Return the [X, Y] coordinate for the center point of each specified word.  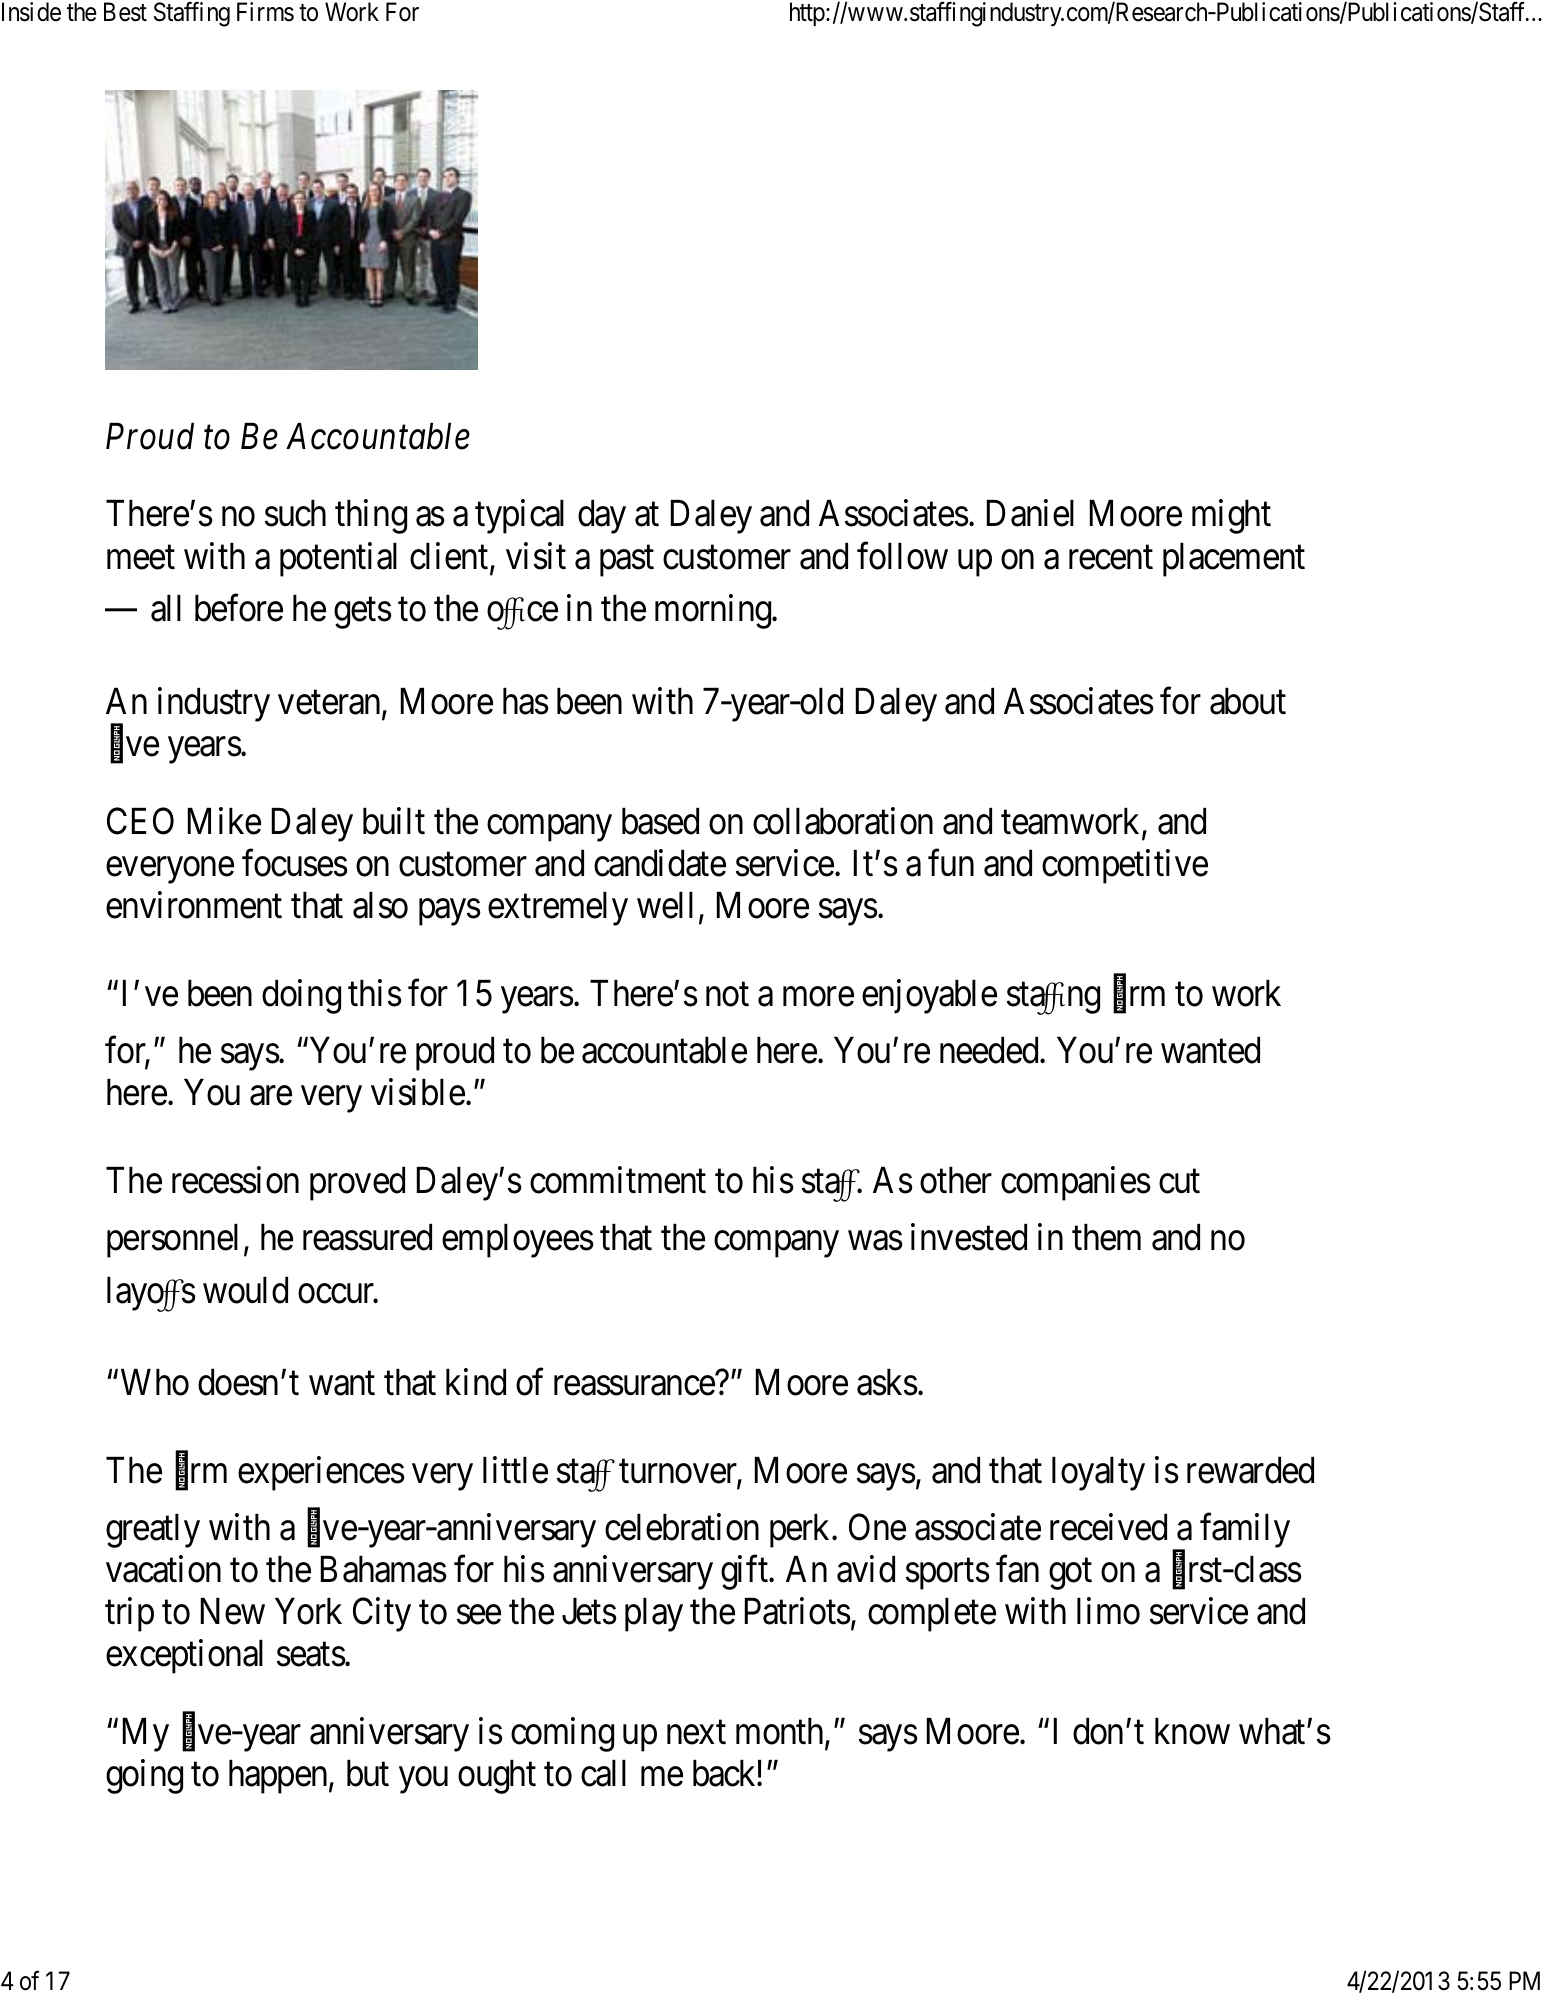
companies [1076, 1184]
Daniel [1030, 513]
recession [235, 1180]
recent [1111, 558]
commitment [618, 1180]
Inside [31, 12]
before [239, 608]
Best [125, 12]
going [144, 1777]
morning [714, 612]
